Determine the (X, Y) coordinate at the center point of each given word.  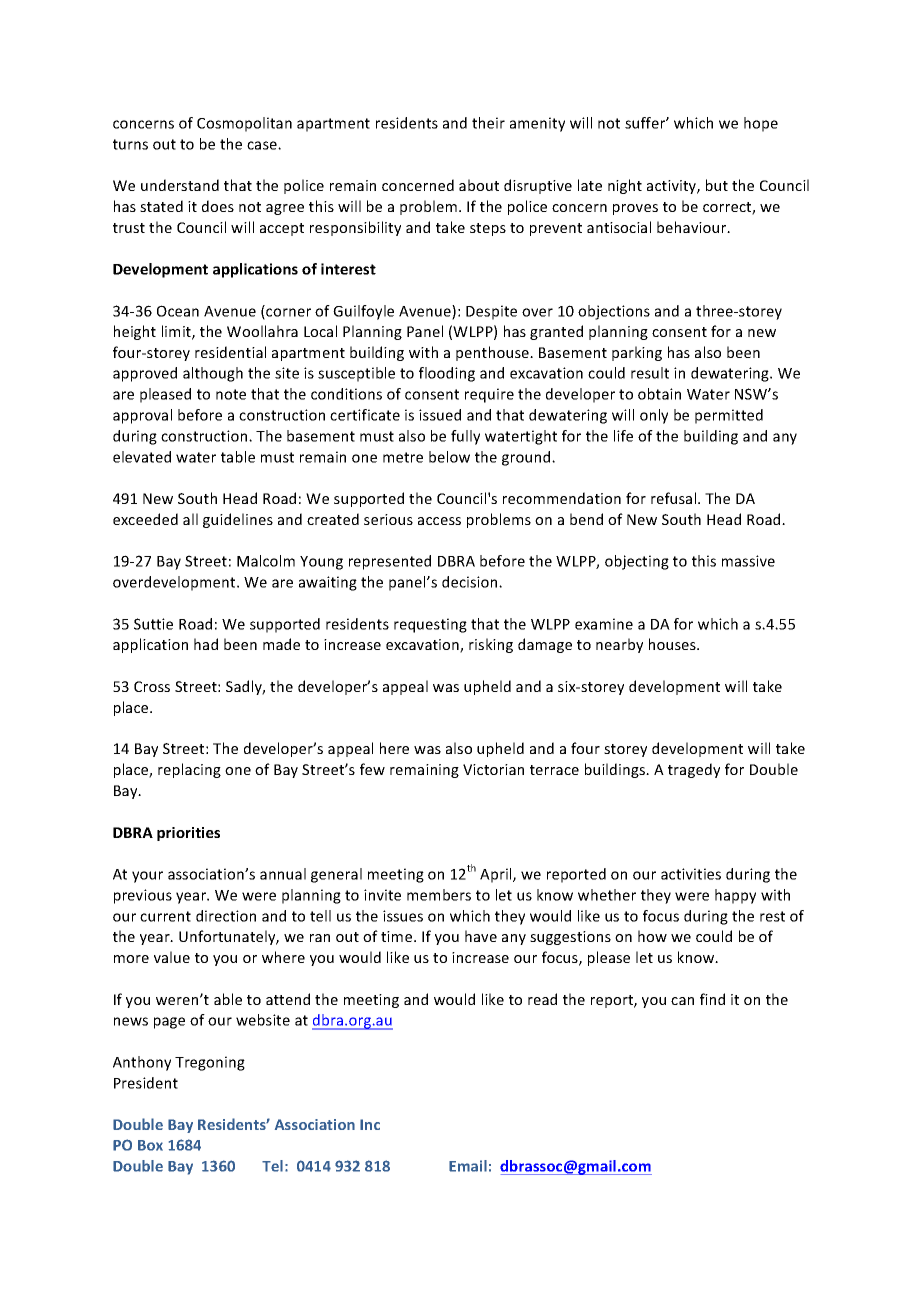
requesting (430, 625)
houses (673, 644)
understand (180, 185)
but (717, 185)
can (682, 1001)
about (479, 185)
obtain (659, 394)
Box (150, 1145)
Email (468, 1166)
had (206, 644)
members (439, 895)
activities (691, 874)
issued (440, 415)
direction (226, 916)
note (231, 394)
